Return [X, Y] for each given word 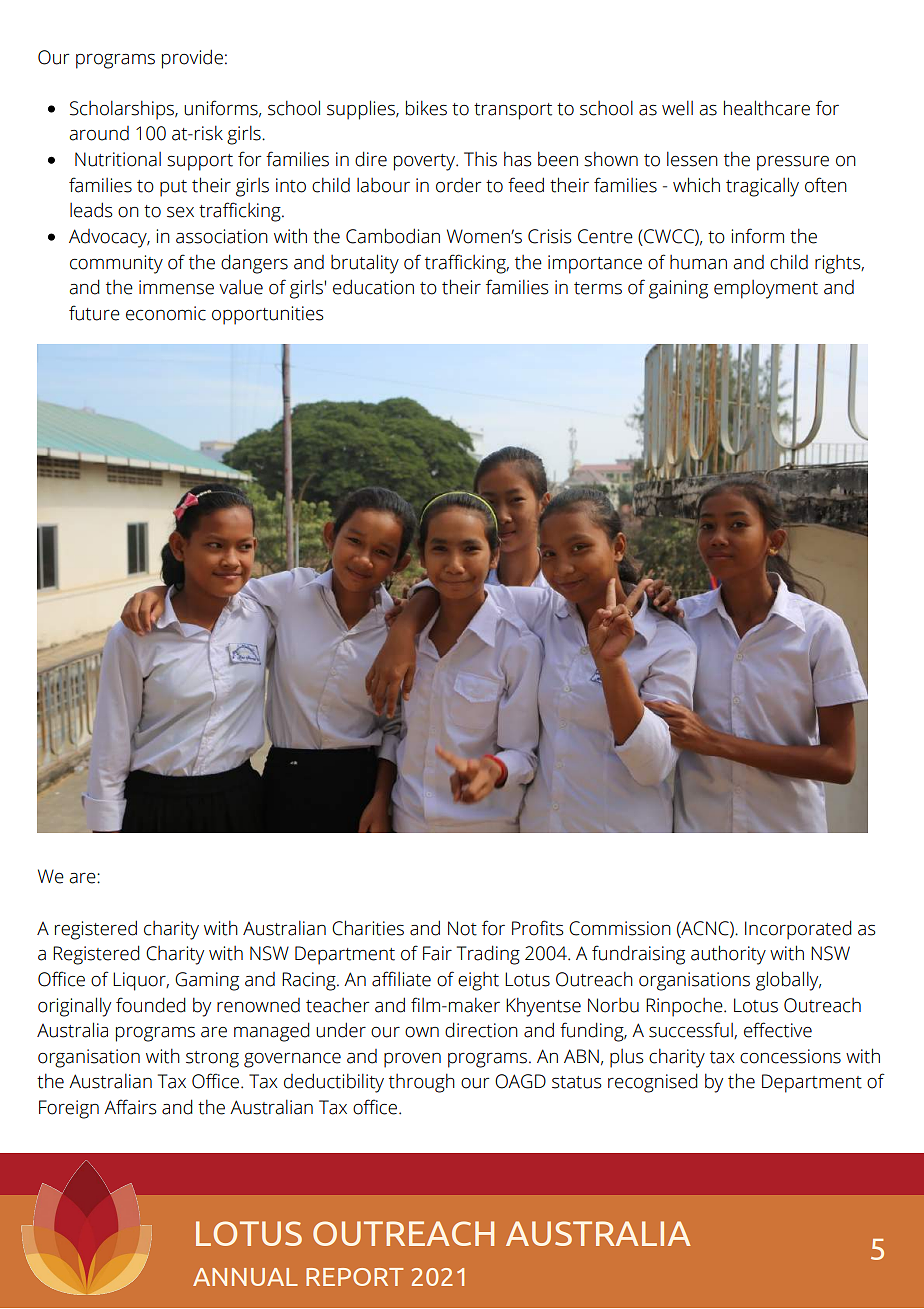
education [373, 287]
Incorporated [798, 930]
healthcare [767, 108]
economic [166, 313]
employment [766, 289]
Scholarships [123, 110]
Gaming [207, 981]
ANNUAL [245, 1277]
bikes [426, 108]
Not [462, 928]
